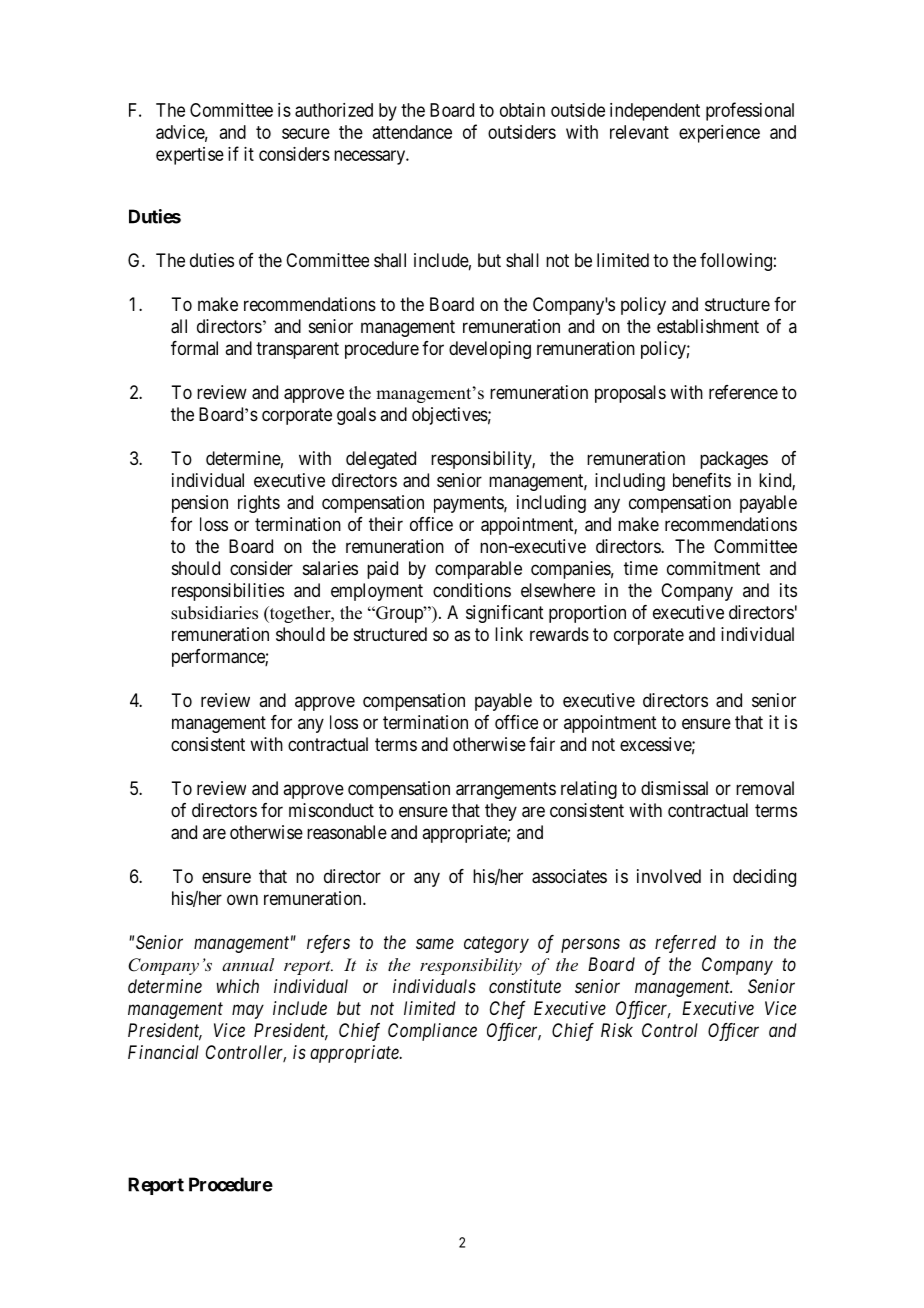 The height and width of the screenshot is (1308, 924). Describe the element at coordinates (214, 613) in the screenshot. I see `subsidiaries` at that location.
